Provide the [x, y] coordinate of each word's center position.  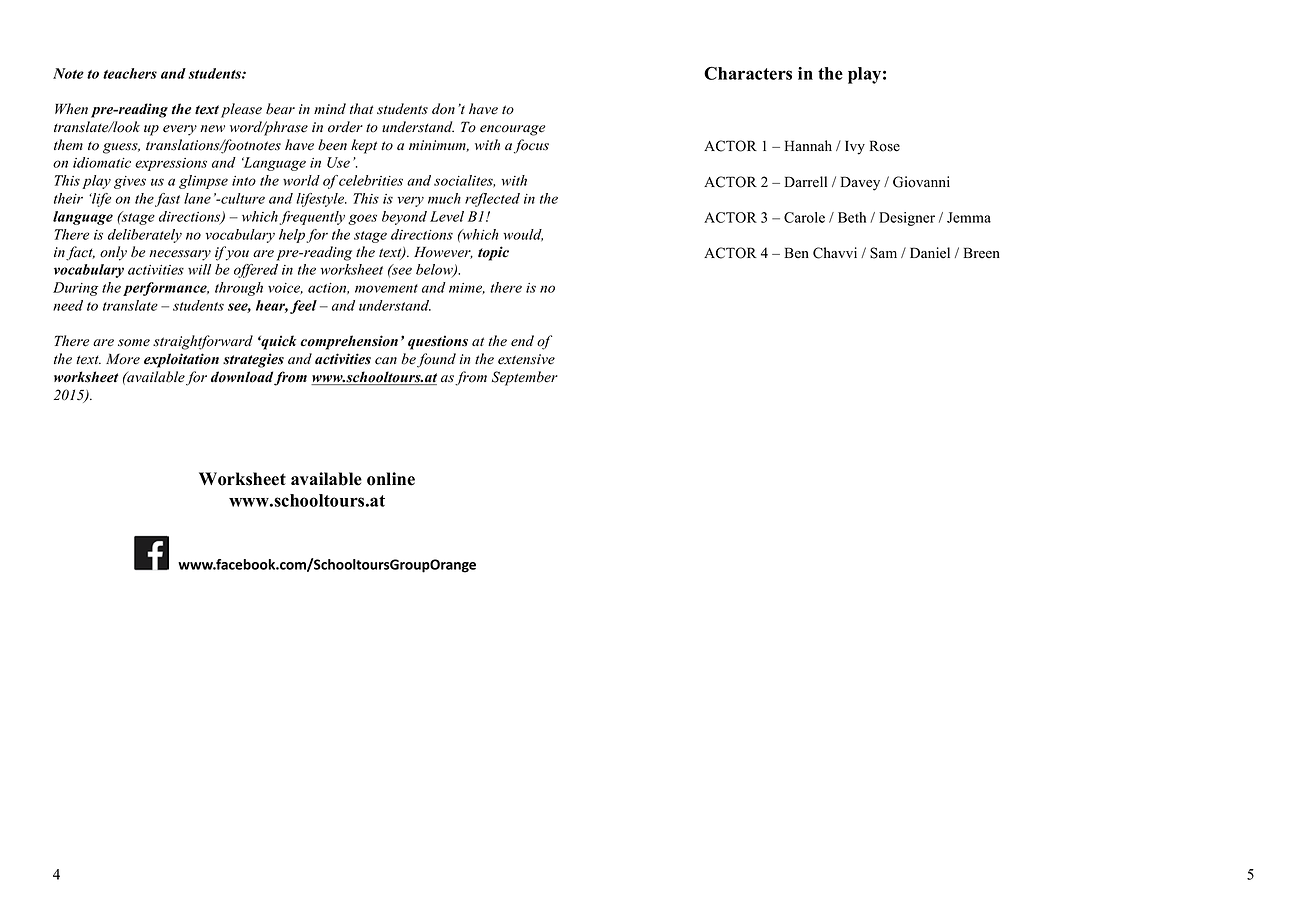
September [525, 378]
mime [467, 288]
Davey [860, 183]
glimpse [203, 182]
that [361, 108]
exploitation [181, 360]
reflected [492, 200]
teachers [130, 73]
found [436, 360]
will [199, 269]
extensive [526, 359]
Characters [748, 73]
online [391, 479]
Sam [883, 253]
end [522, 341]
